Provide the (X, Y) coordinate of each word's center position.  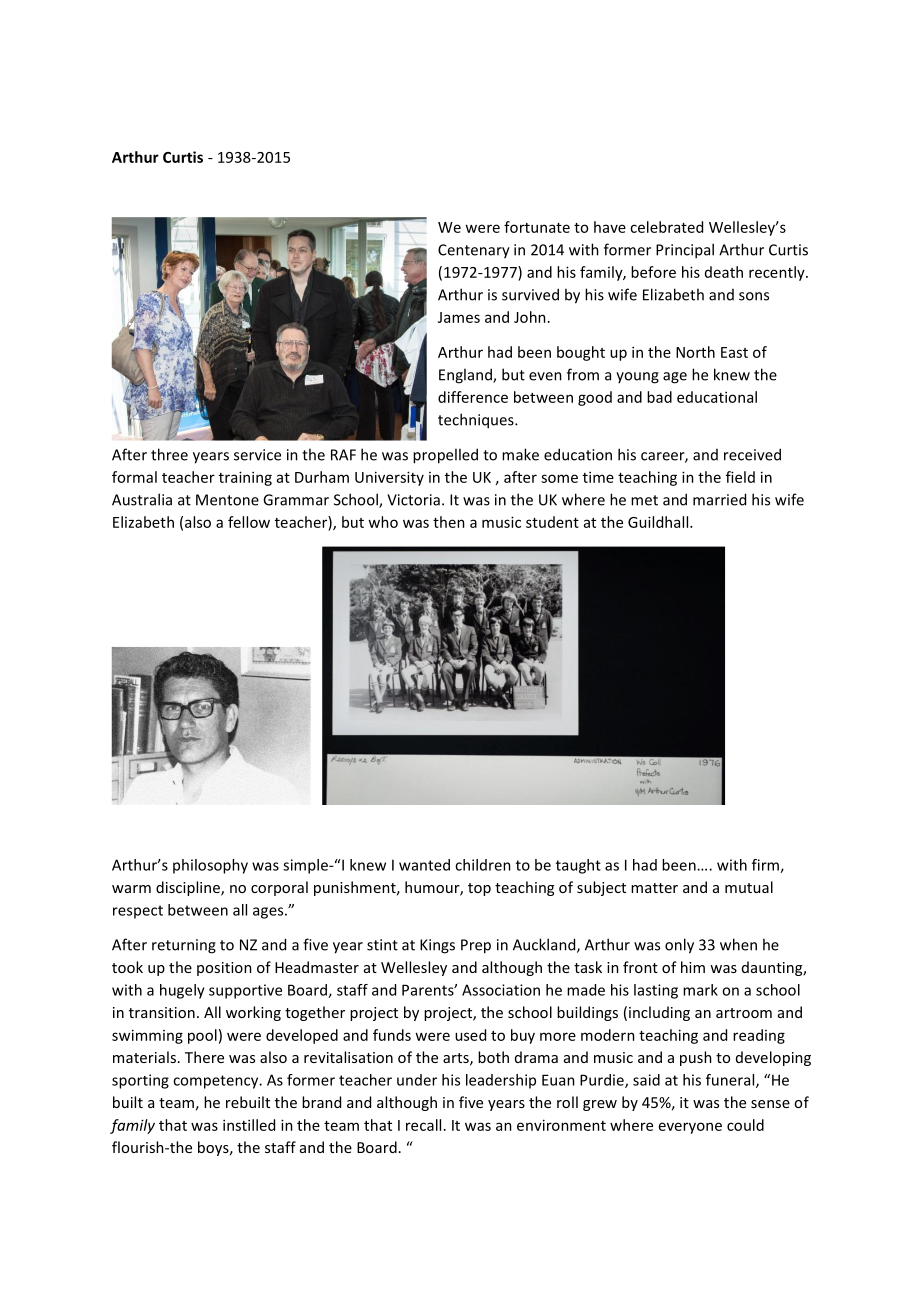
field (740, 477)
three (169, 454)
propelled (445, 456)
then (449, 522)
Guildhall (659, 522)
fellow (249, 522)
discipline (189, 888)
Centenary (474, 251)
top (479, 889)
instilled (249, 1125)
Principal (685, 251)
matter (654, 888)
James (459, 317)
